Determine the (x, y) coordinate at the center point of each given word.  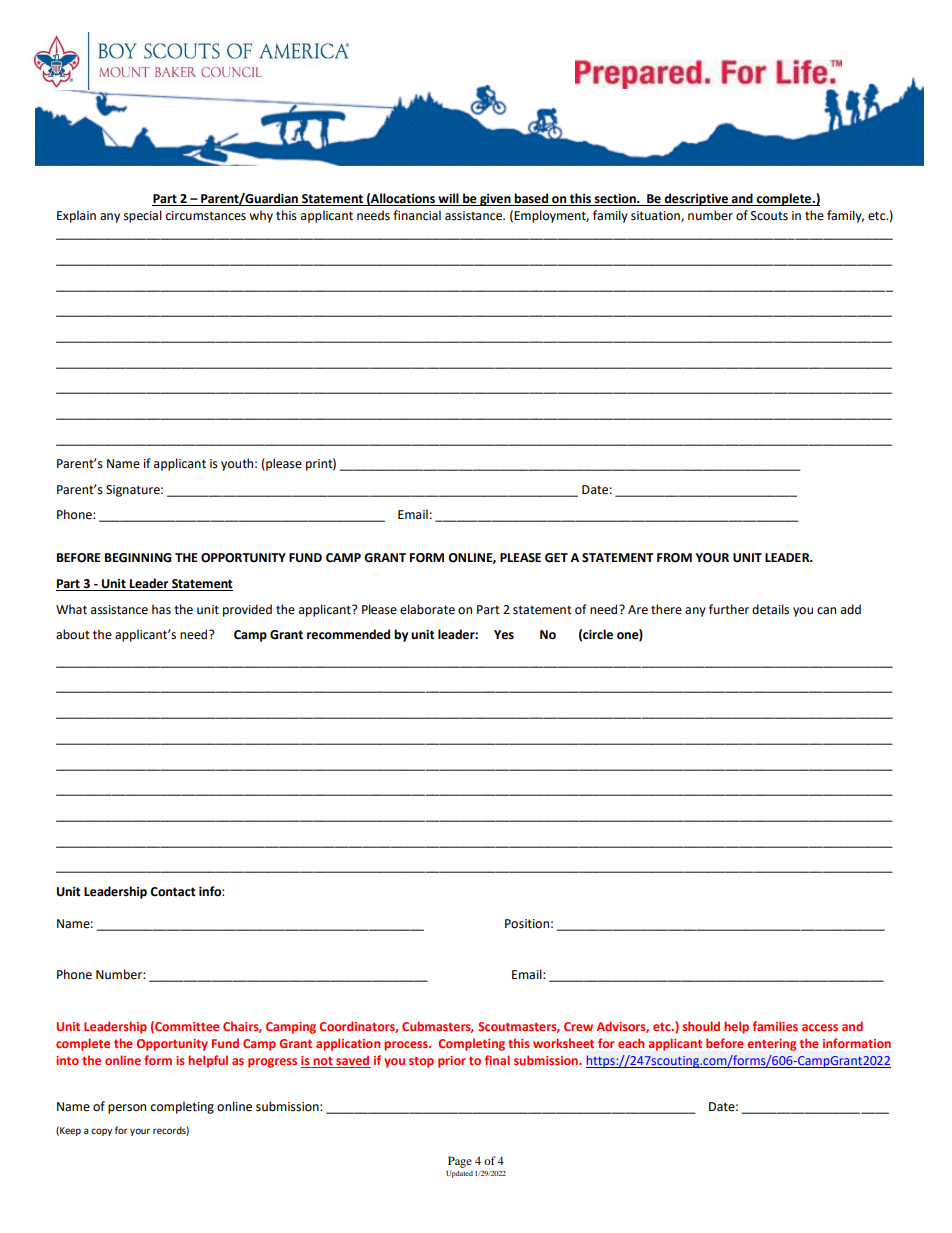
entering (771, 1045)
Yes (504, 635)
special (143, 216)
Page (460, 1162)
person (127, 1109)
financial (417, 215)
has (161, 609)
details (770, 609)
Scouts (769, 216)
